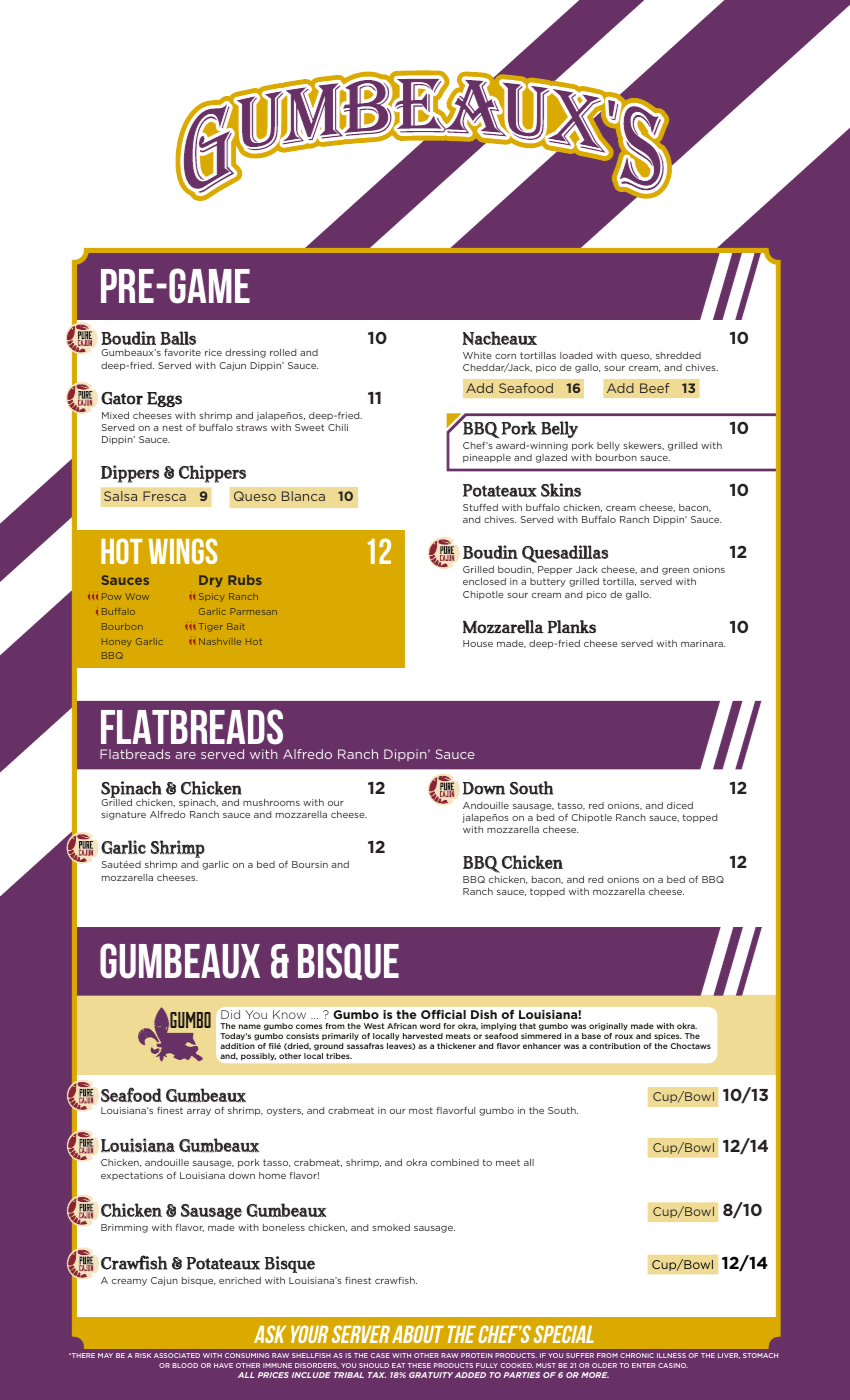  I want to click on Official, so click(443, 1014).
